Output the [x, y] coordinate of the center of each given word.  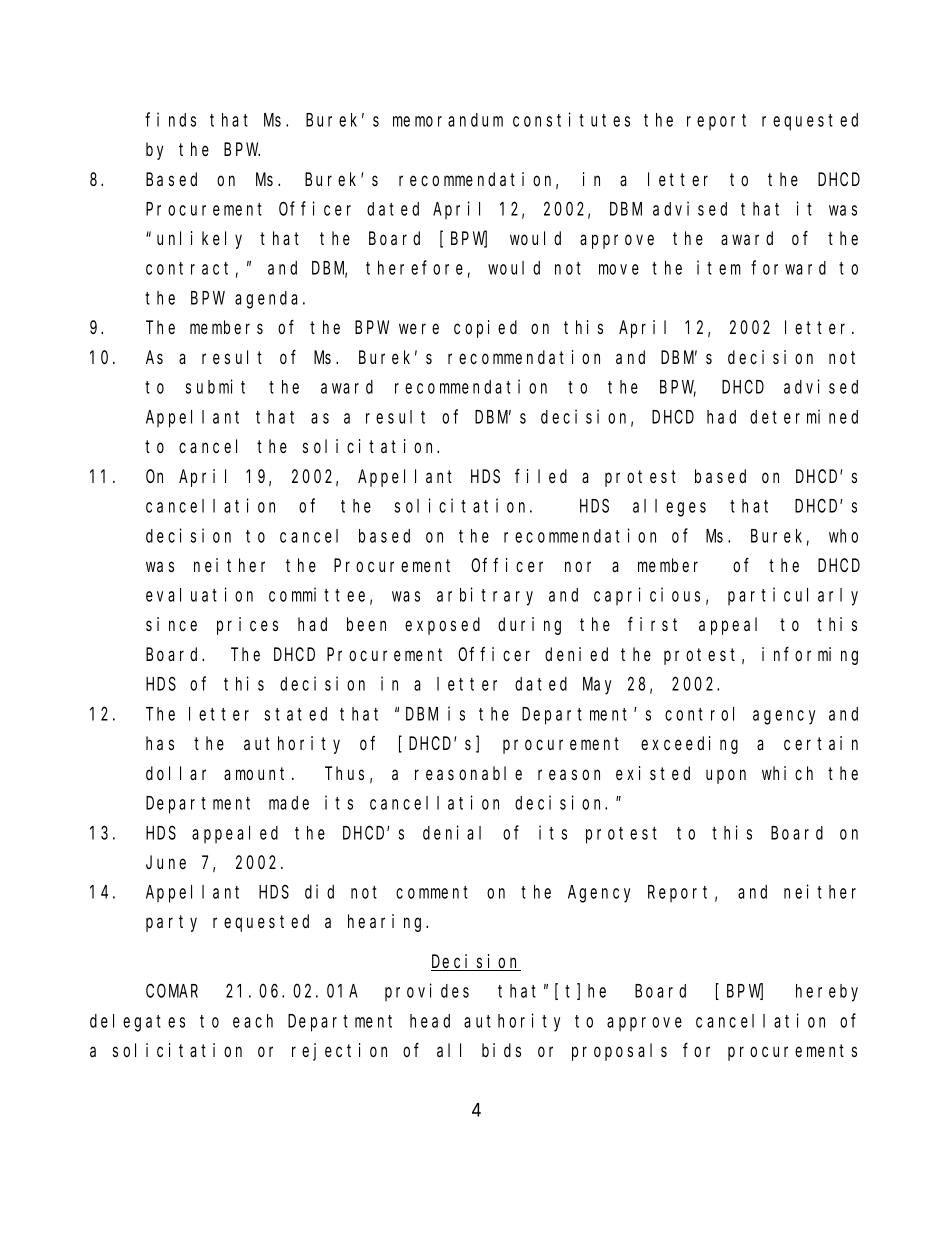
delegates [137, 1023]
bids [501, 1050]
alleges [669, 508]
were [419, 329]
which [787, 773]
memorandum [448, 120]
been [366, 624]
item [719, 267]
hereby [827, 993]
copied [485, 329]
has [160, 743]
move [619, 269]
